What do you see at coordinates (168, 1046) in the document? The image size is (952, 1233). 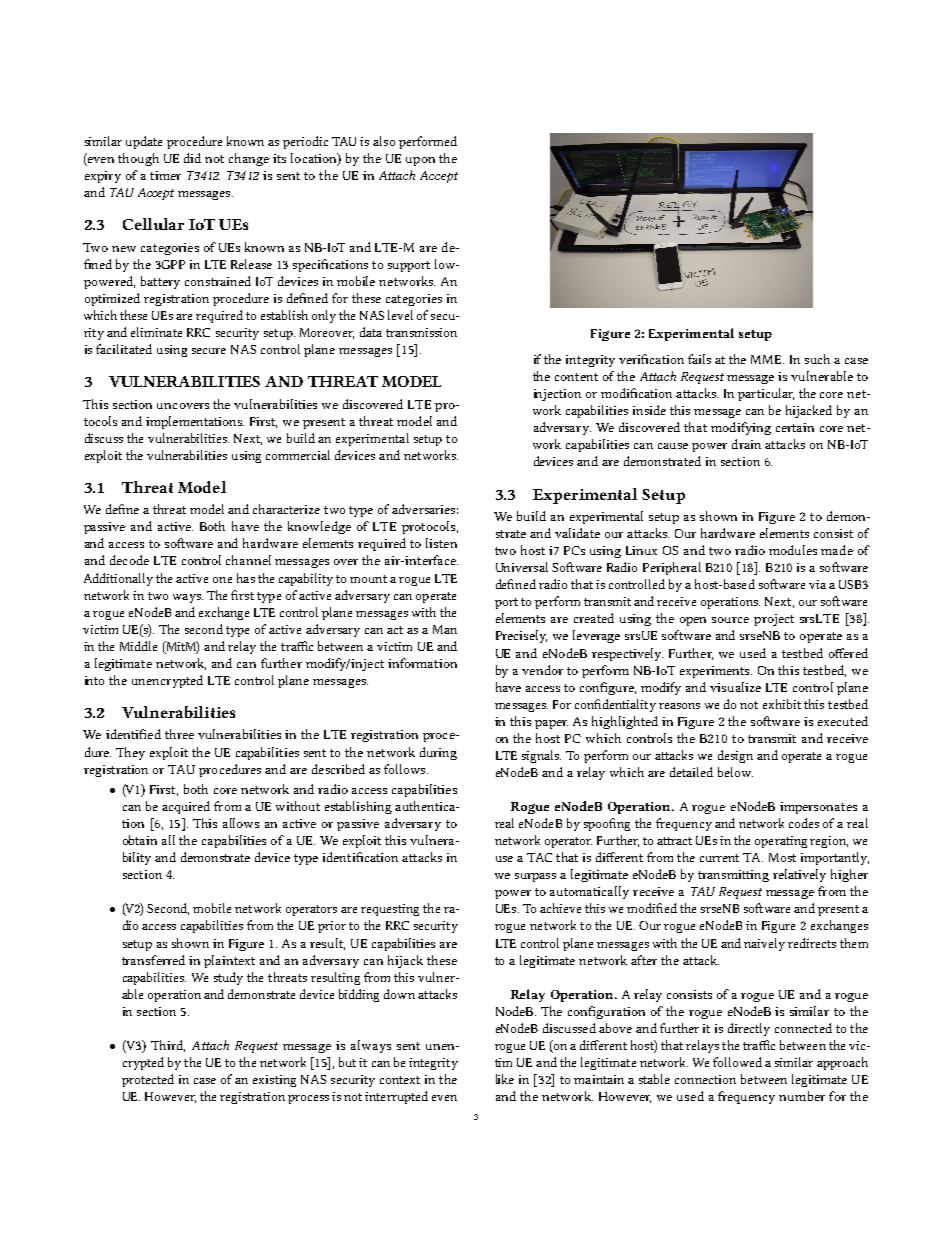 I see `Third` at bounding box center [168, 1046].
